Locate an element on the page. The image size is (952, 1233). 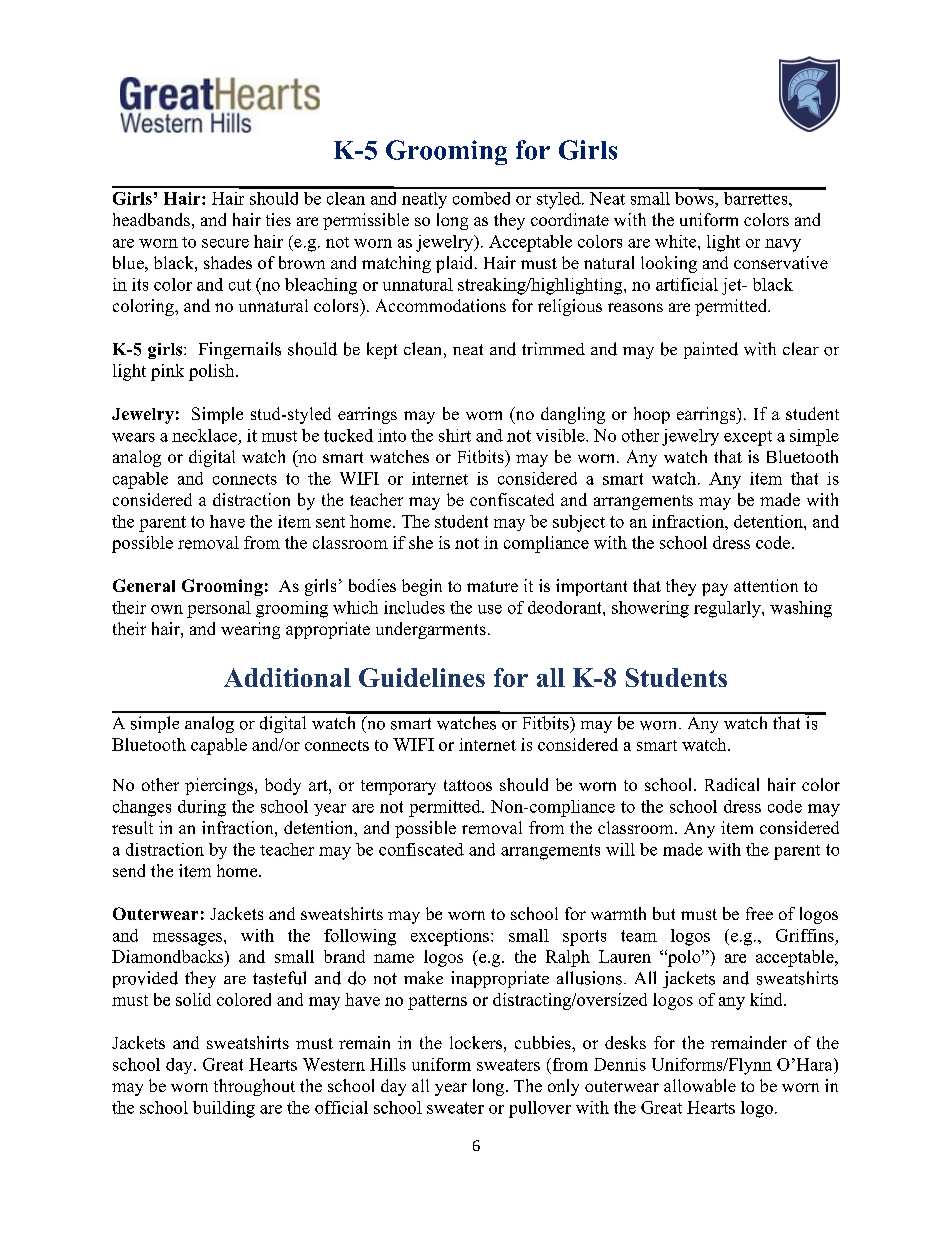
lockers is located at coordinates (476, 1042).
